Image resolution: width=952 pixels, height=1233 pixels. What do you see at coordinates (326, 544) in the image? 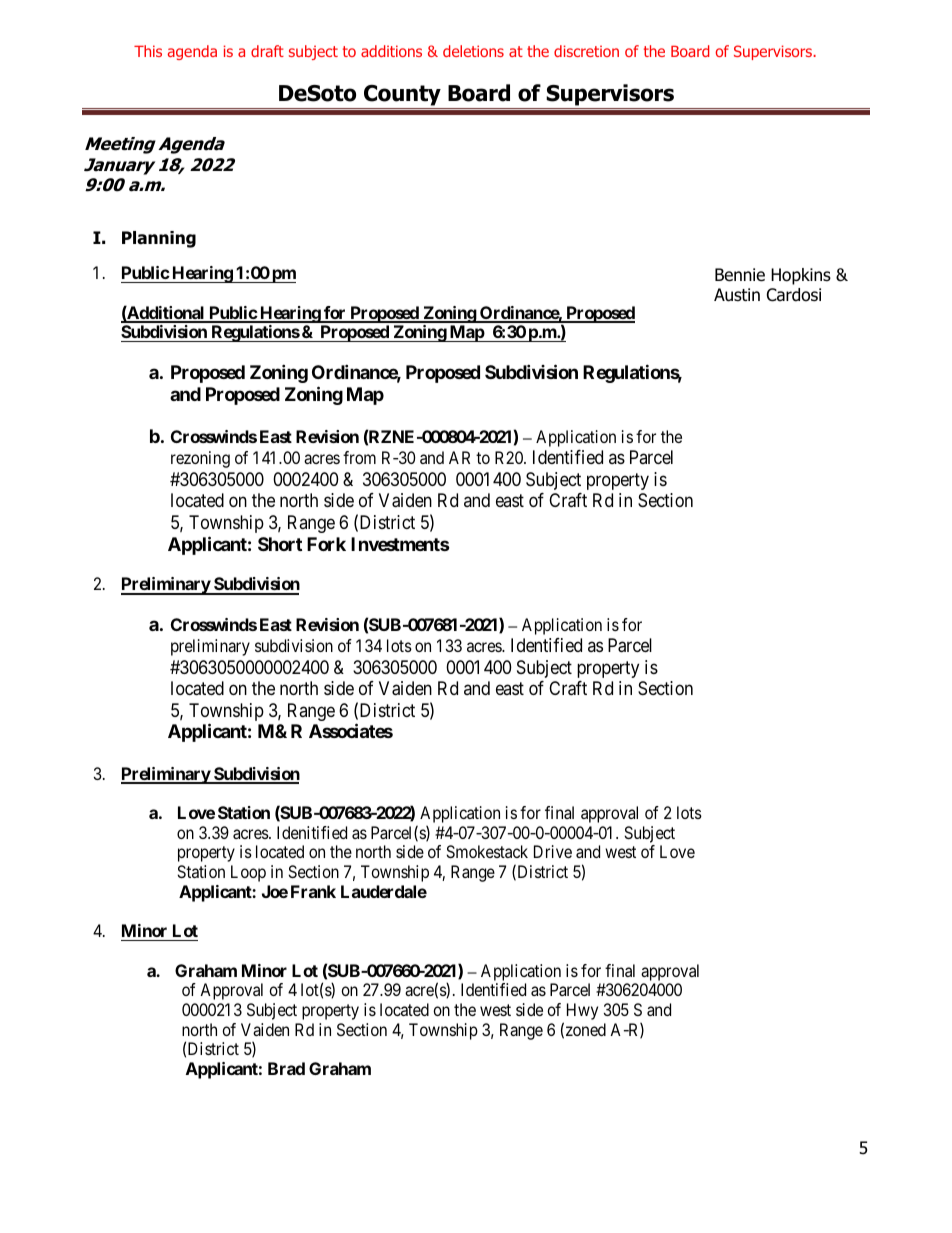
I see `Fork` at bounding box center [326, 544].
